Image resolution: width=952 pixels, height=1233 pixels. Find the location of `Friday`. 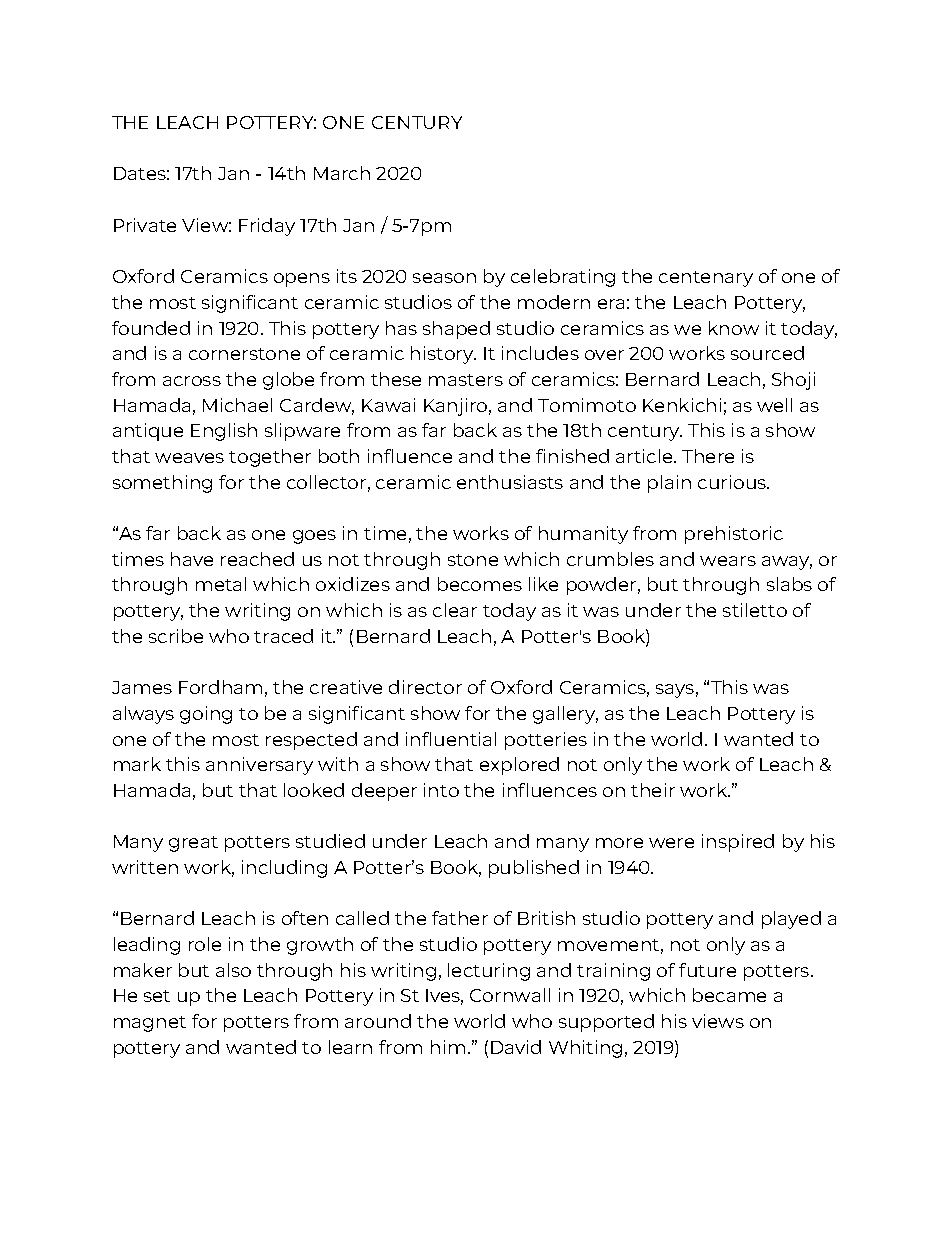

Friday is located at coordinates (267, 227).
